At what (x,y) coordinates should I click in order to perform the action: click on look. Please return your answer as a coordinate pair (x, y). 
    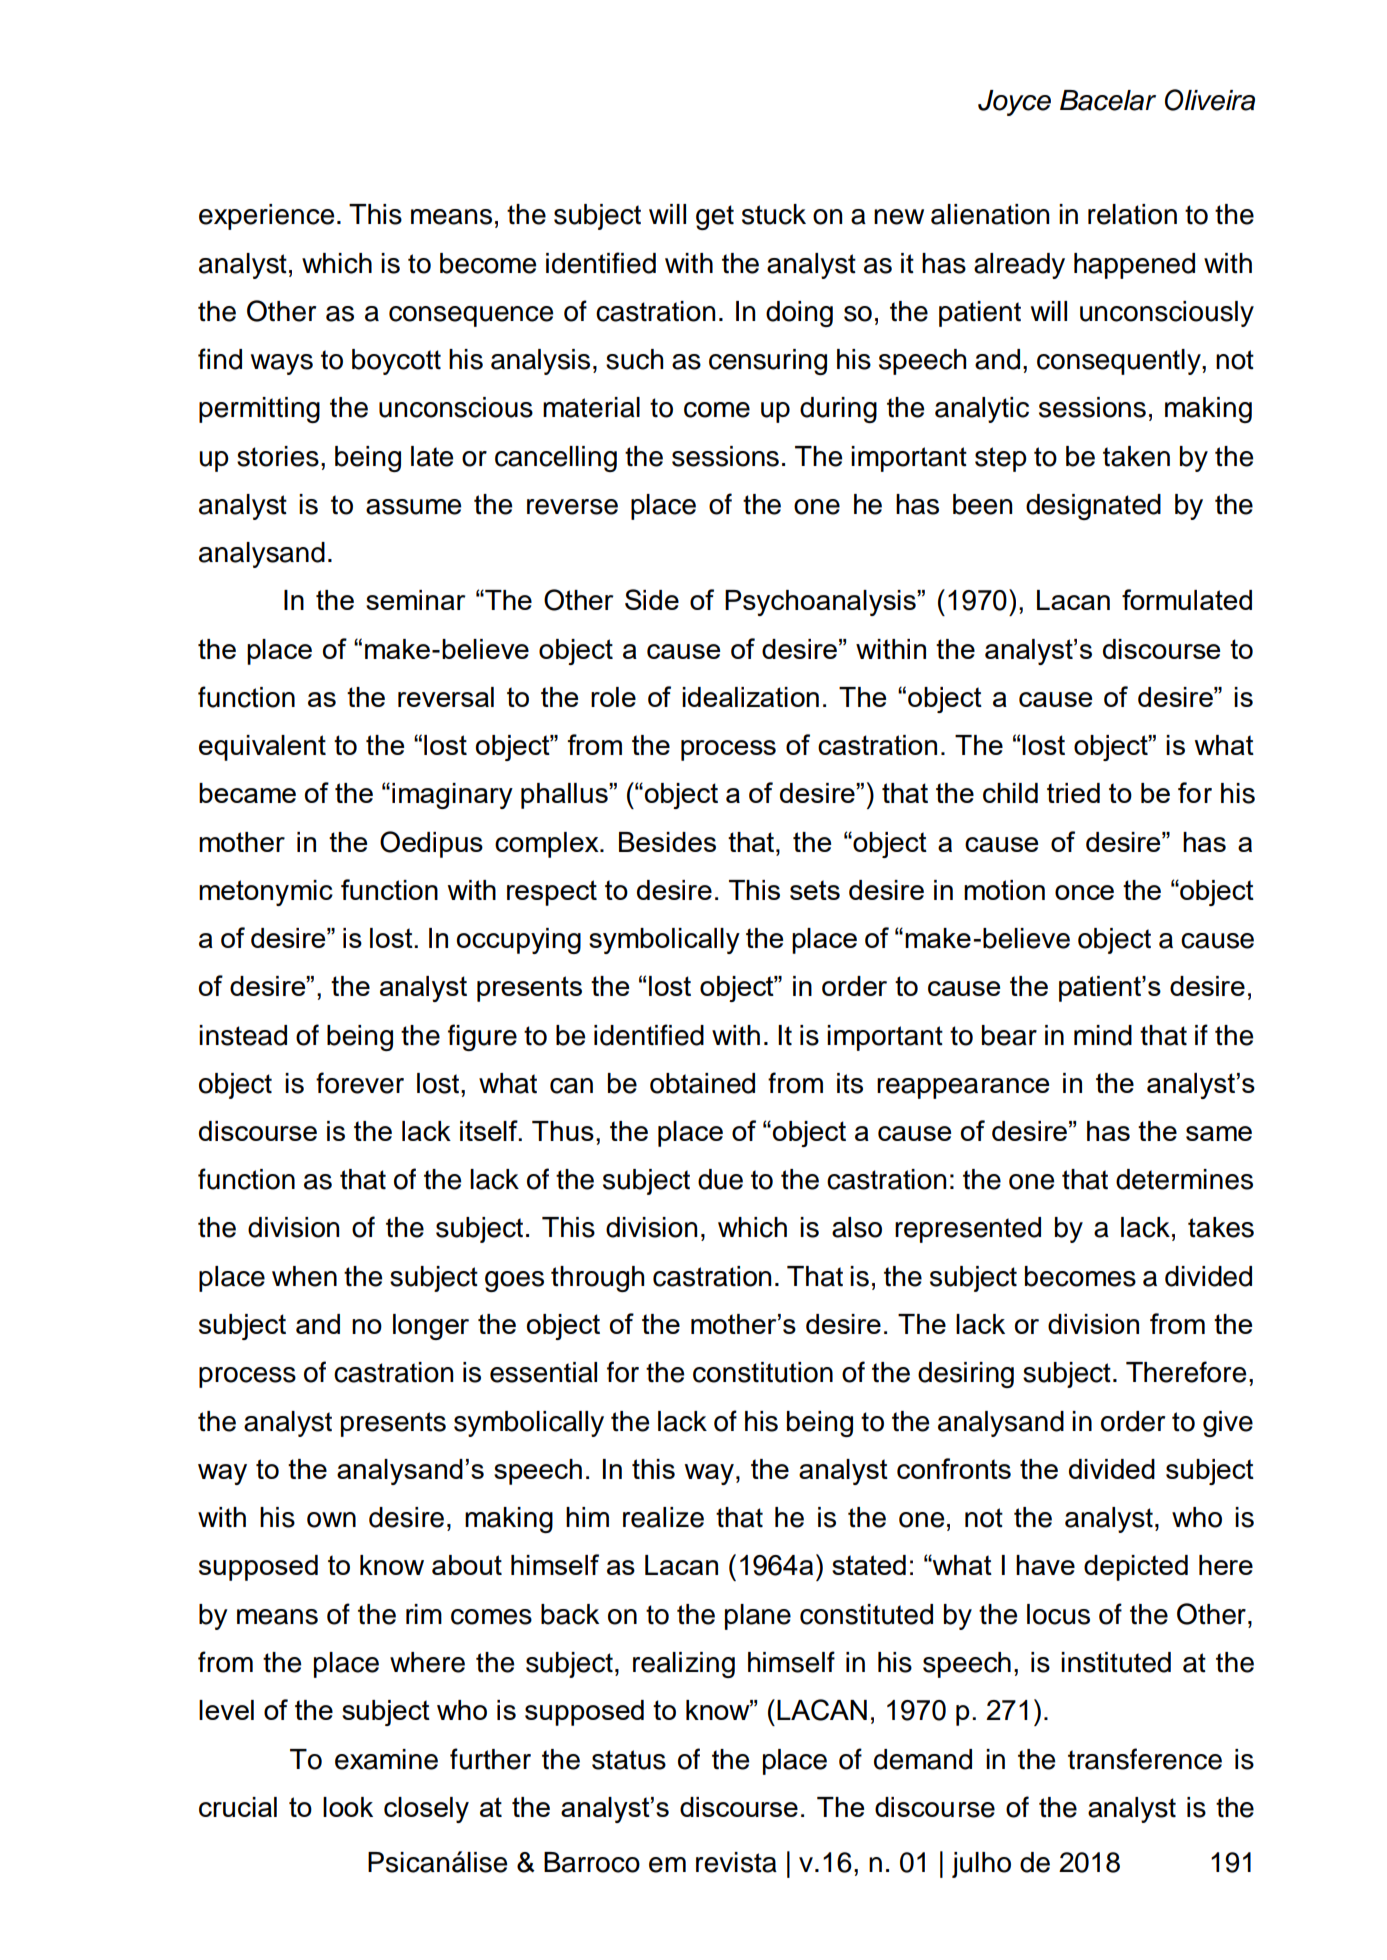
    Looking at the image, I should click on (348, 1807).
